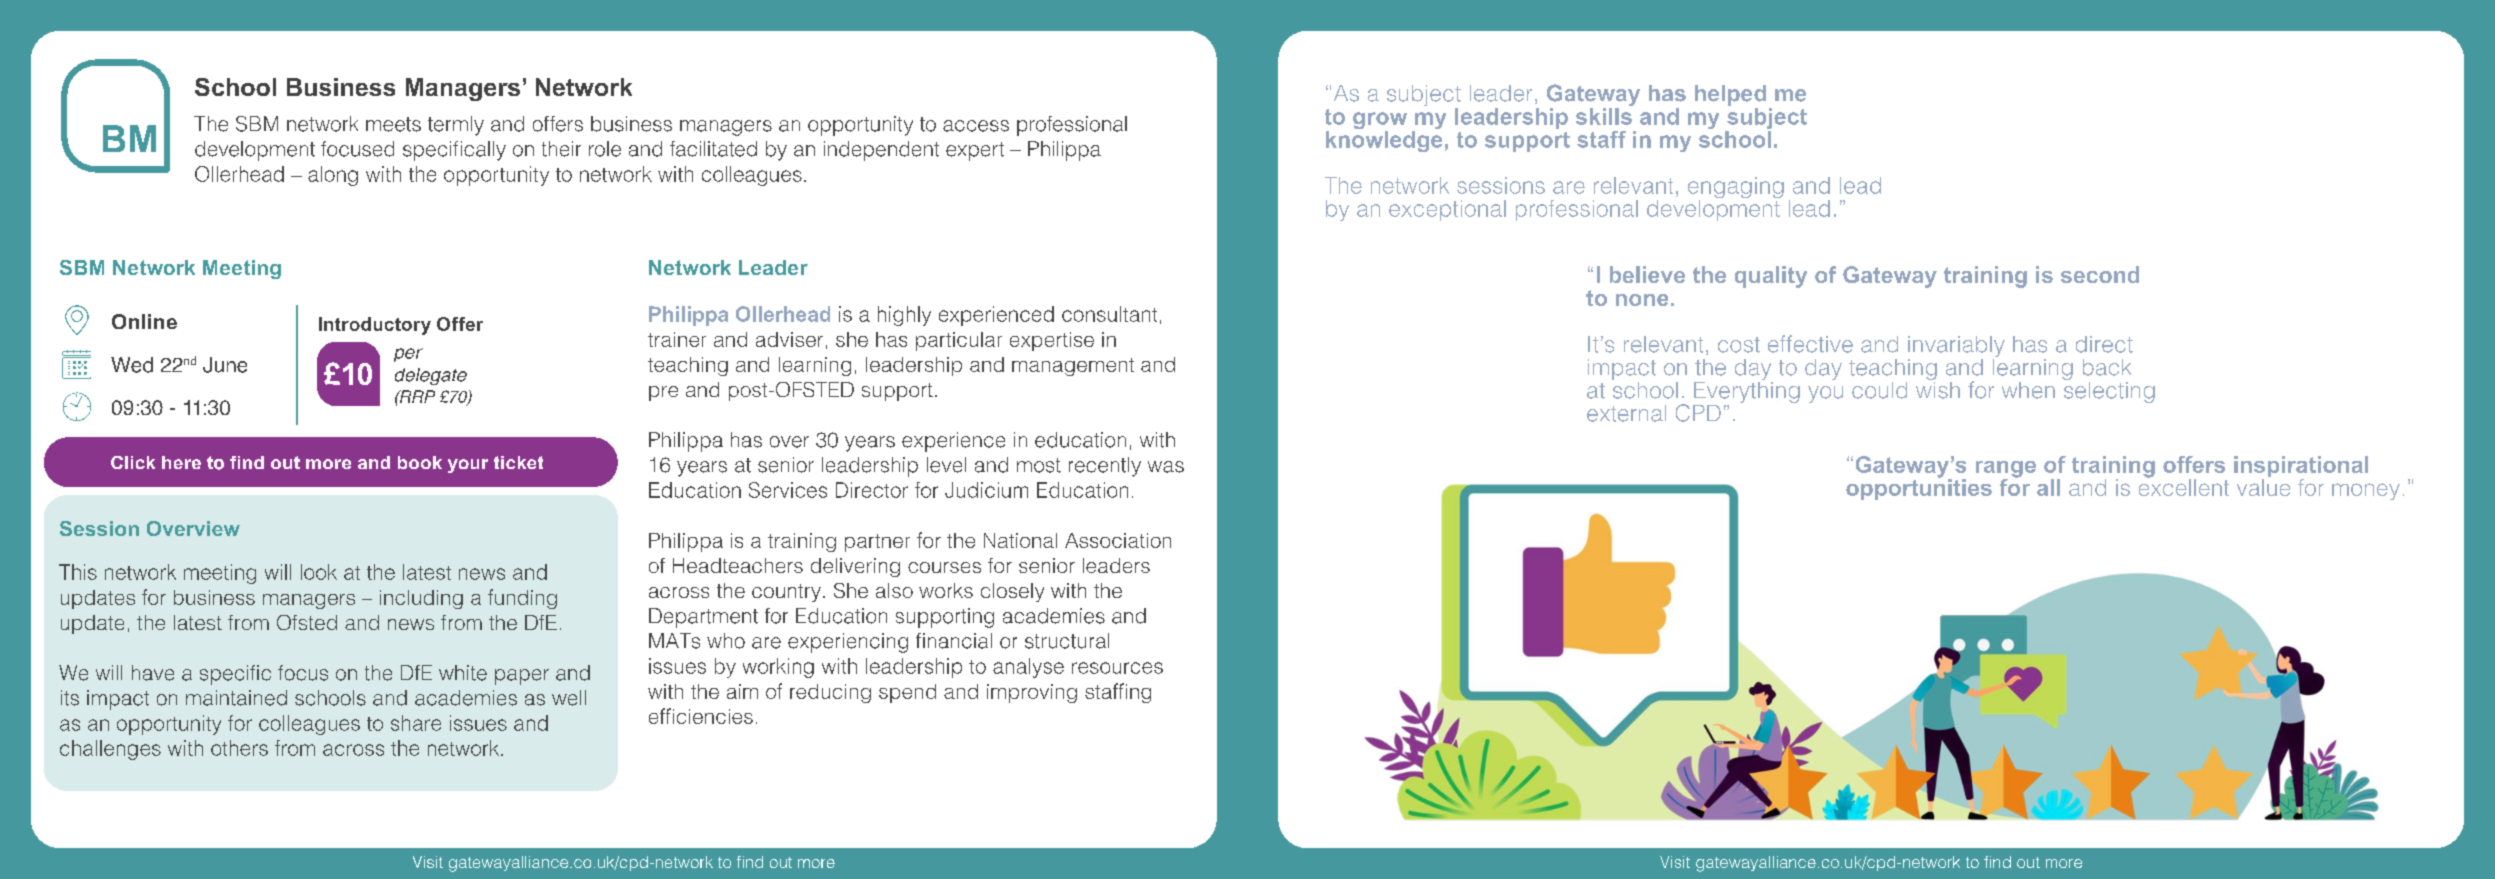 This screenshot has height=879, width=2495. I want to click on meets, so click(393, 124).
